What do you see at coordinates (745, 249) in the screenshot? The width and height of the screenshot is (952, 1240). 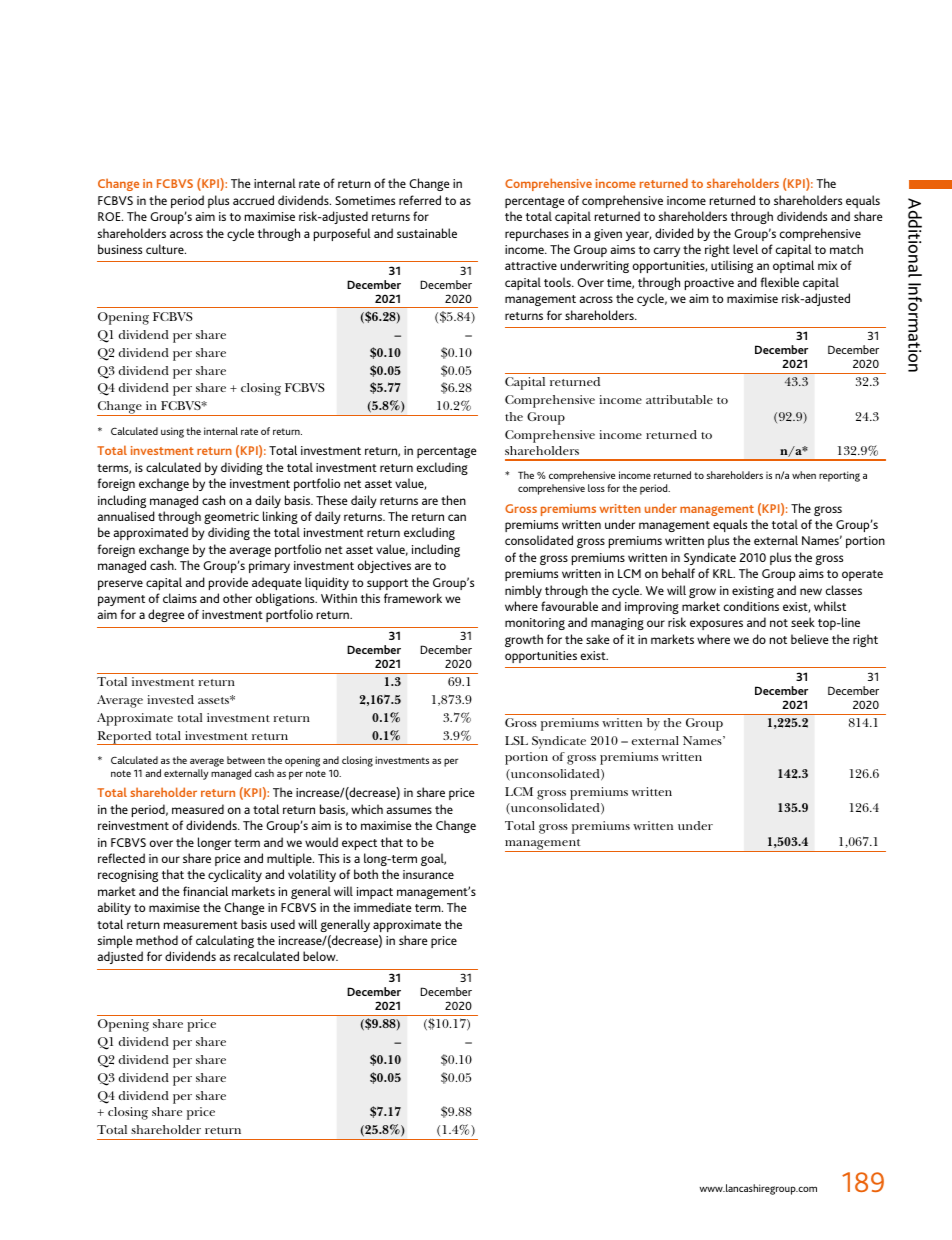 I see `level` at bounding box center [745, 249].
